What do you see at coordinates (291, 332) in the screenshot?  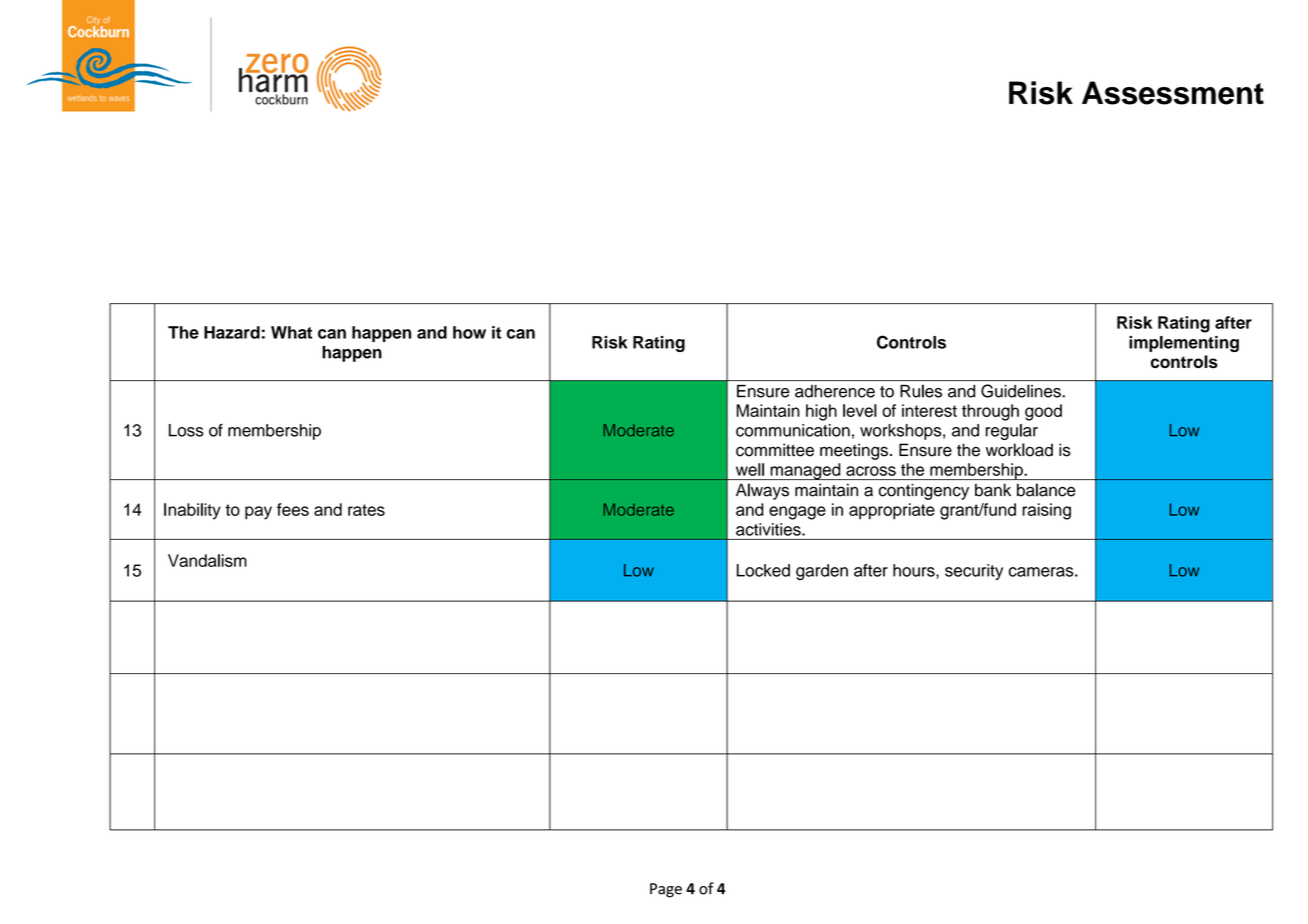 I see `What` at bounding box center [291, 332].
